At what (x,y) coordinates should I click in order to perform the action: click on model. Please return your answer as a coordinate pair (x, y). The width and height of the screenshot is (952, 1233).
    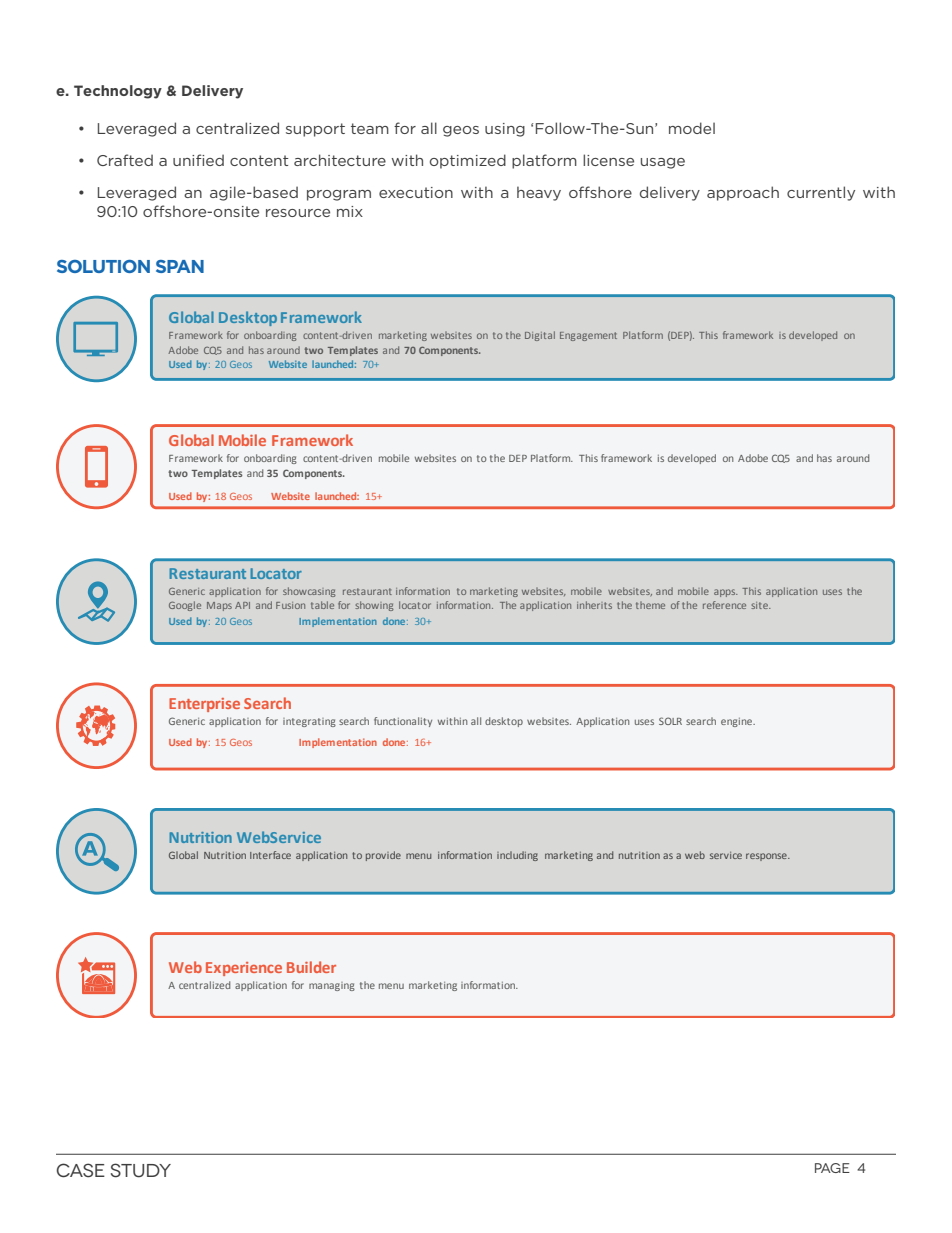
    Looking at the image, I should click on (692, 128).
